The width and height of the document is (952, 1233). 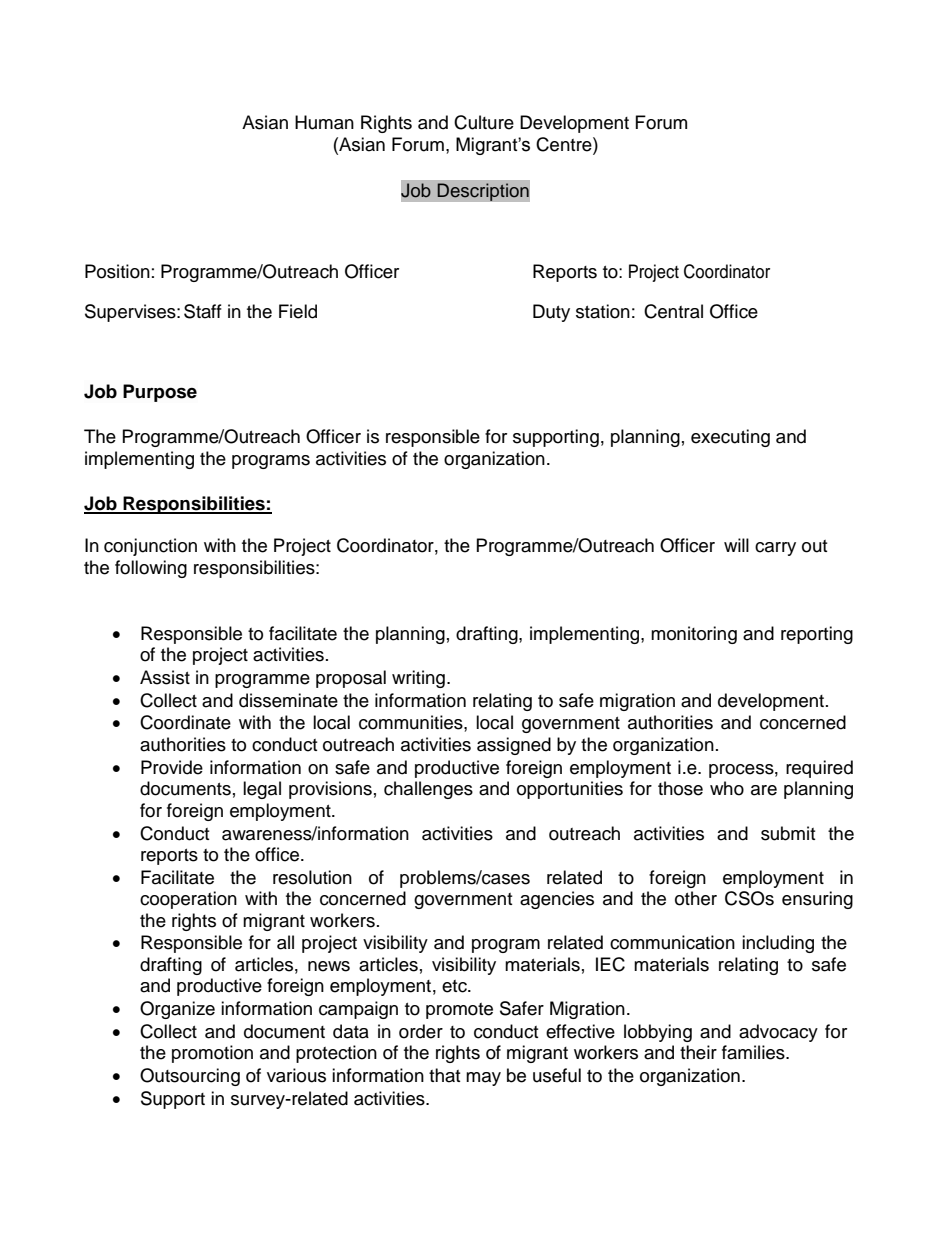 I want to click on Culture, so click(x=484, y=122).
